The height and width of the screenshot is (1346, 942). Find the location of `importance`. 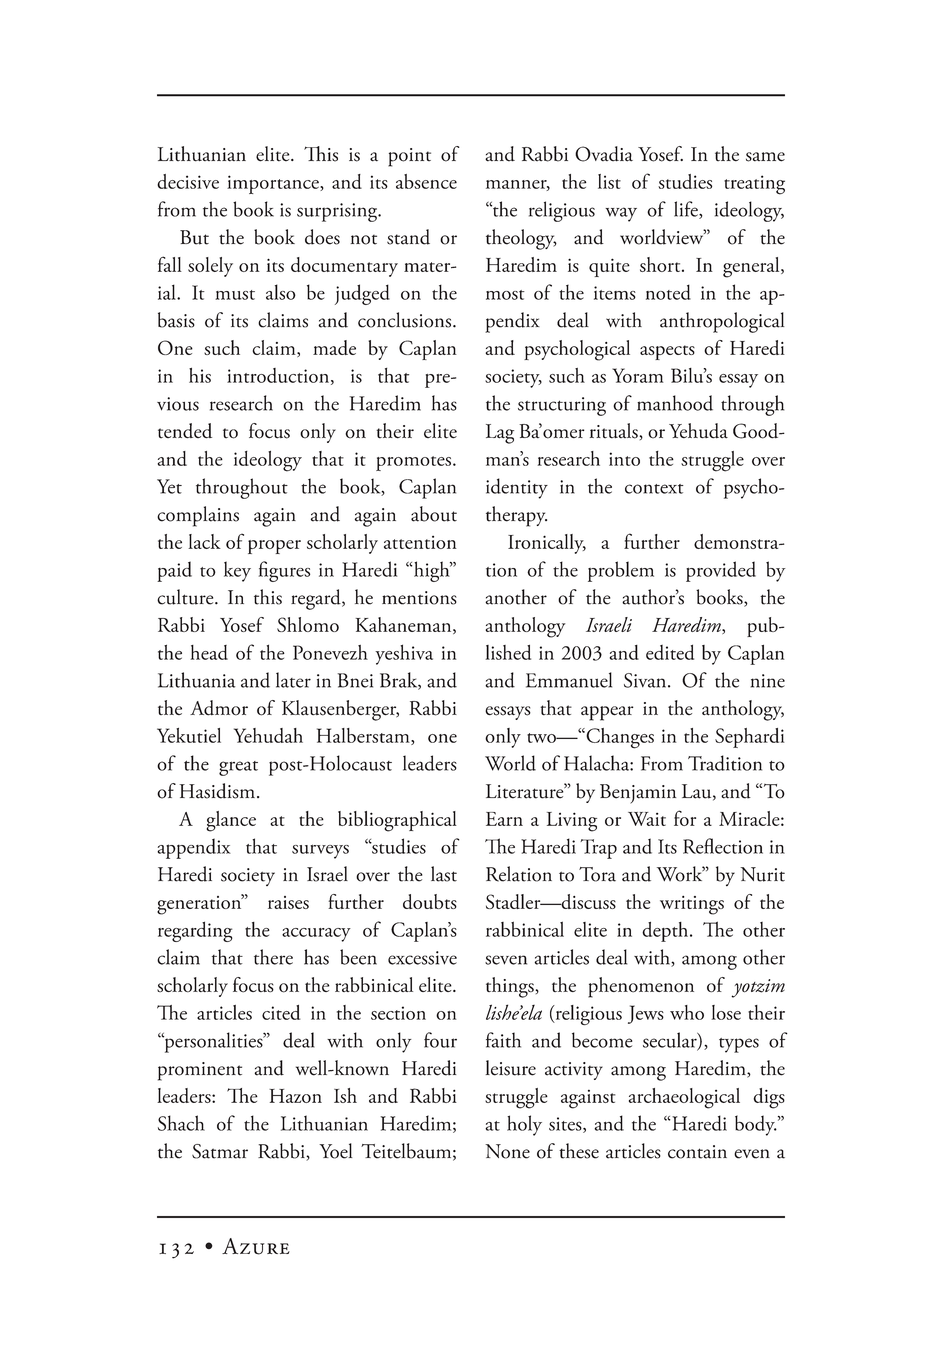

importance is located at coordinates (274, 184).
